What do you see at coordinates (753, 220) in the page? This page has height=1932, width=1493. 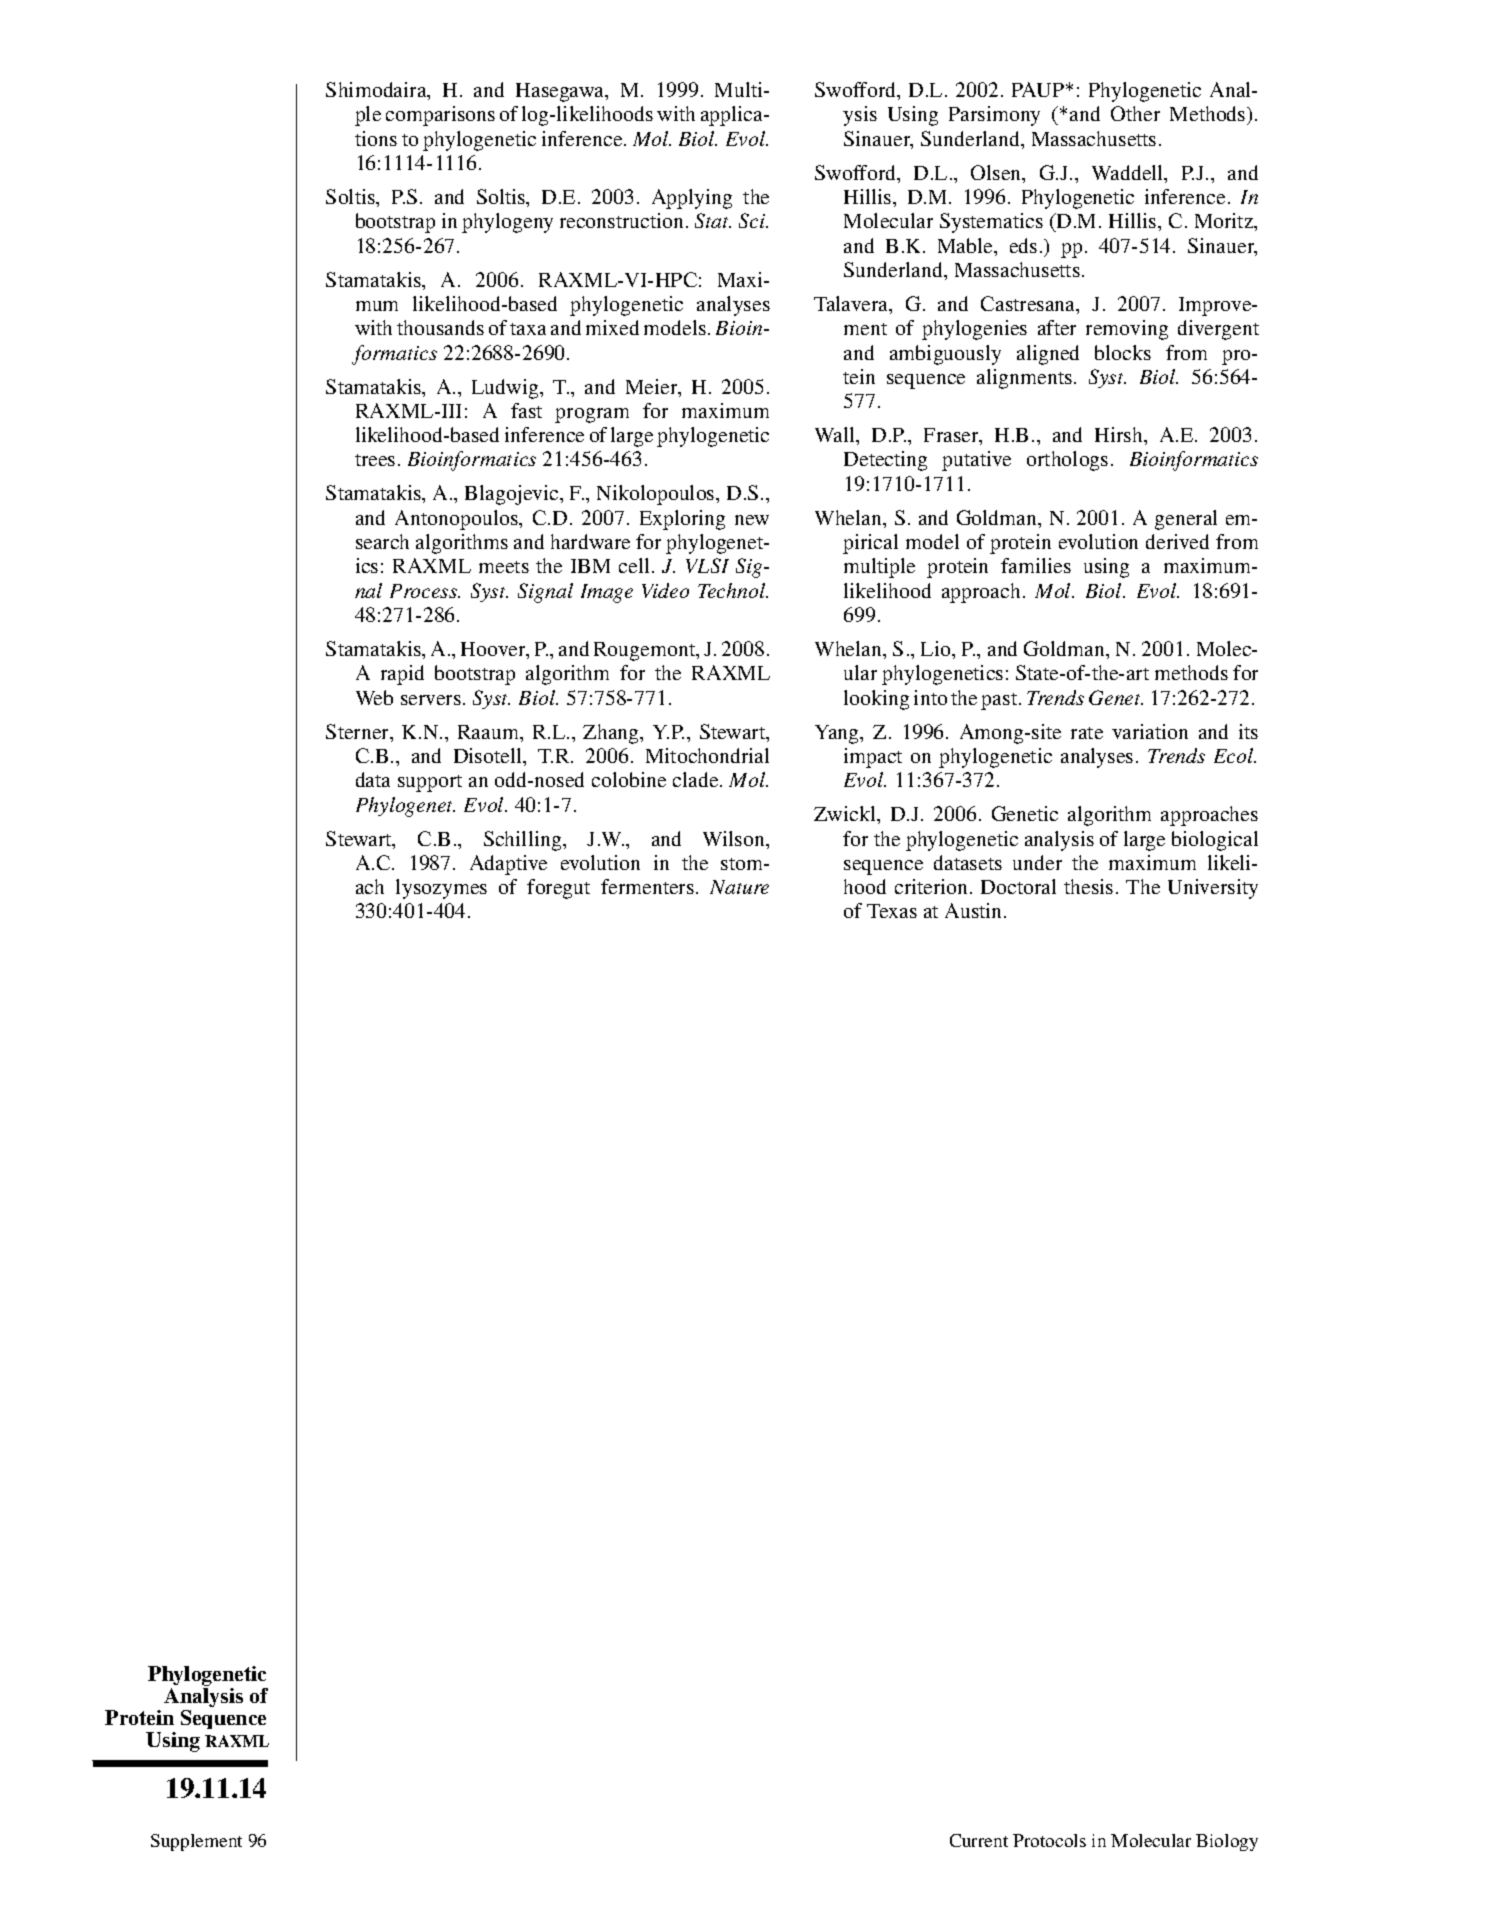 I see `Sci` at bounding box center [753, 220].
